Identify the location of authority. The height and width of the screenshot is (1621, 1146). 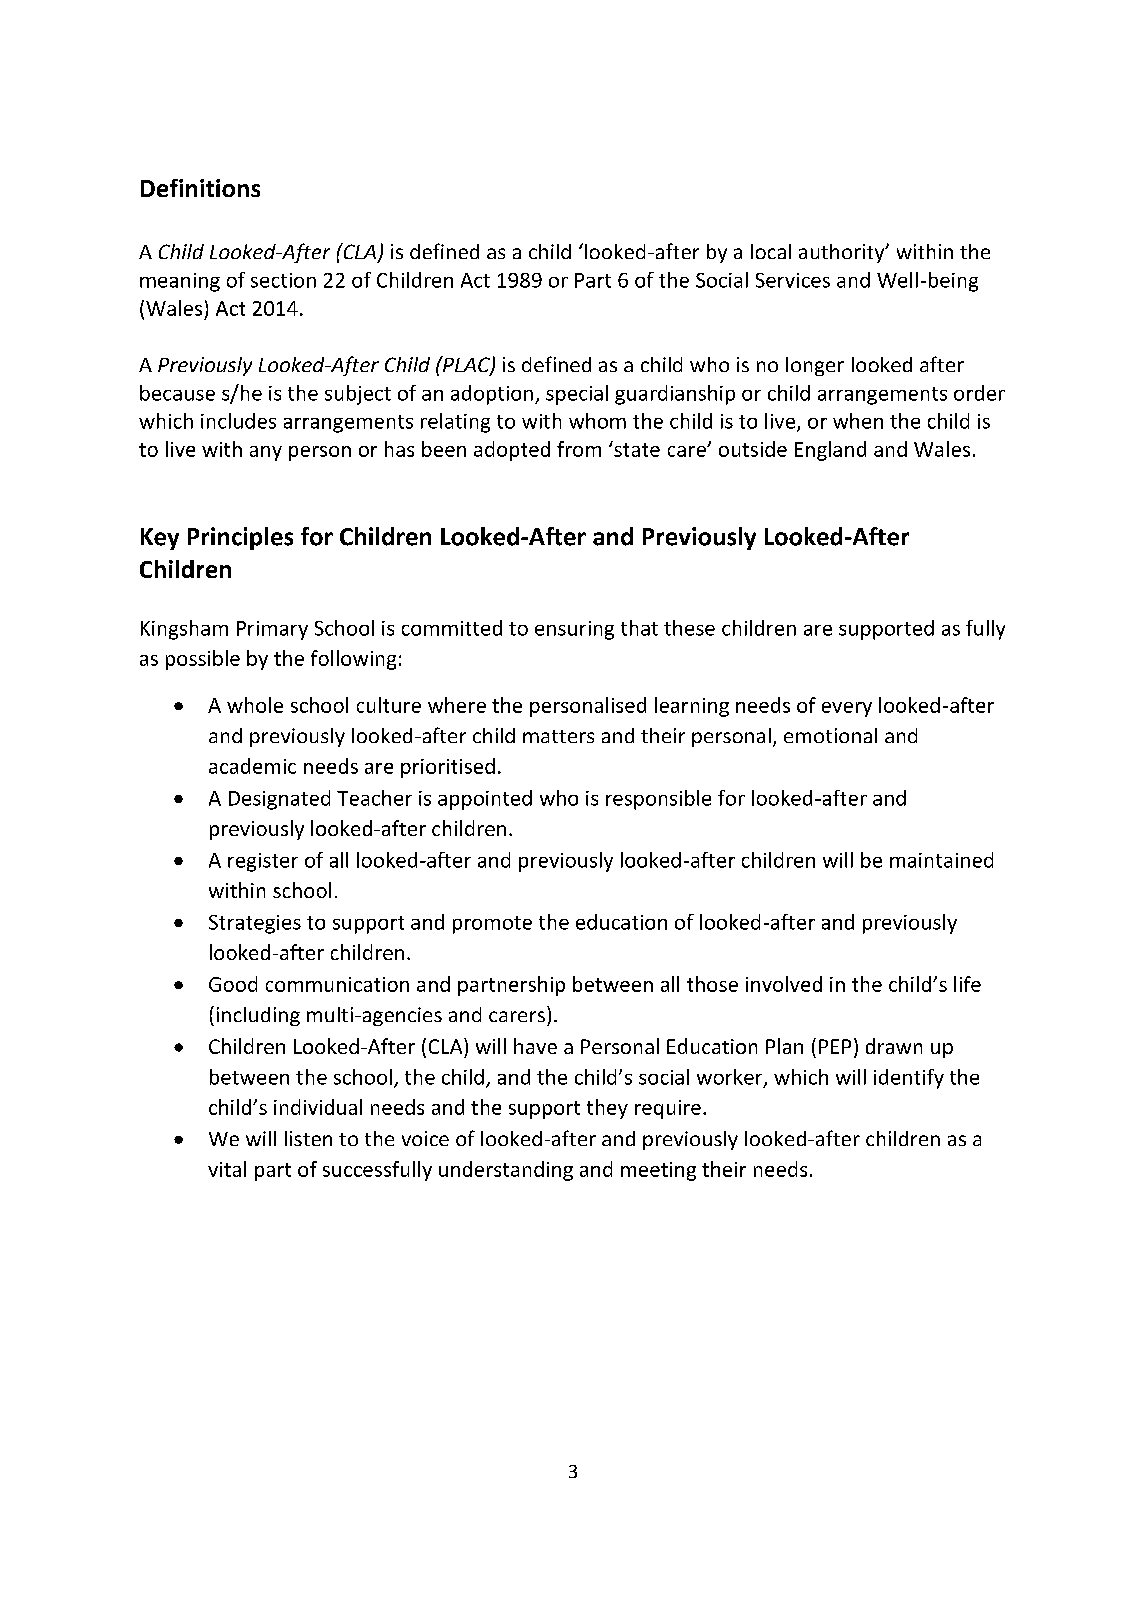
(843, 253).
